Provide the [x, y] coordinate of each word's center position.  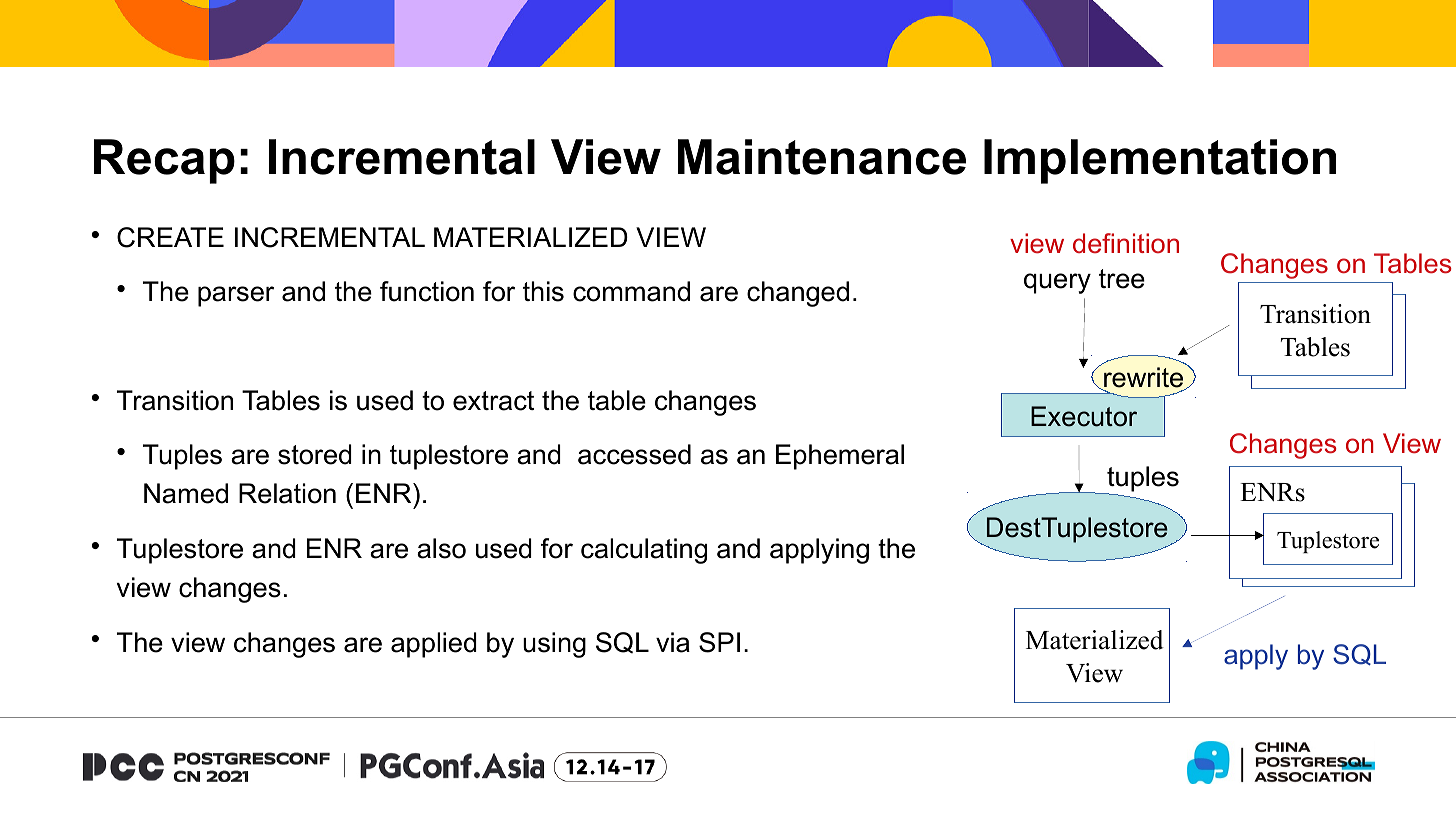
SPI [719, 642]
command [631, 291]
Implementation [1160, 161]
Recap [164, 161]
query [1057, 283]
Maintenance [822, 157]
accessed [634, 454]
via [673, 642]
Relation [287, 493]
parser [236, 296]
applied [434, 645]
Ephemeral [840, 457]
